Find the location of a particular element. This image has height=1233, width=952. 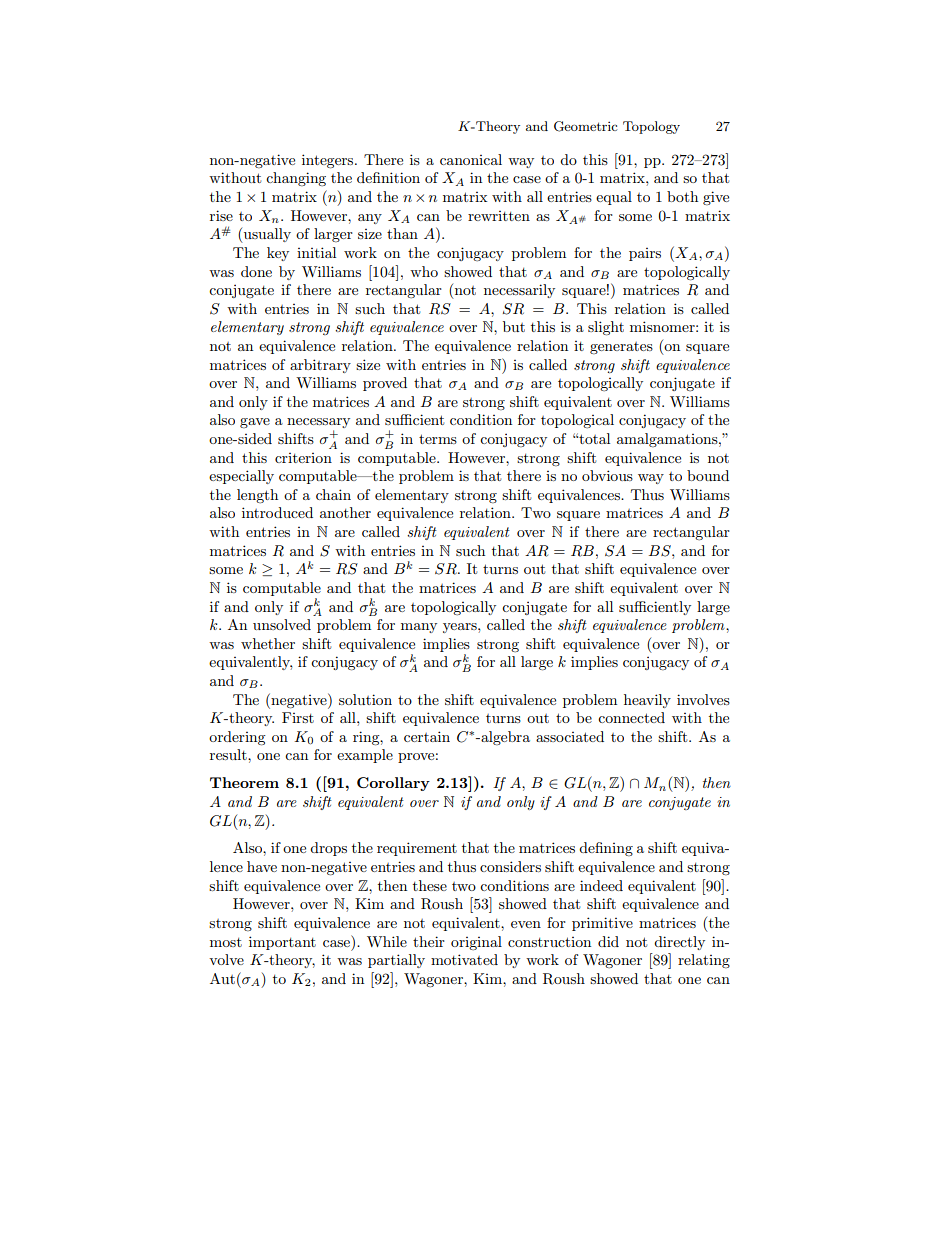

terms is located at coordinates (438, 439).
